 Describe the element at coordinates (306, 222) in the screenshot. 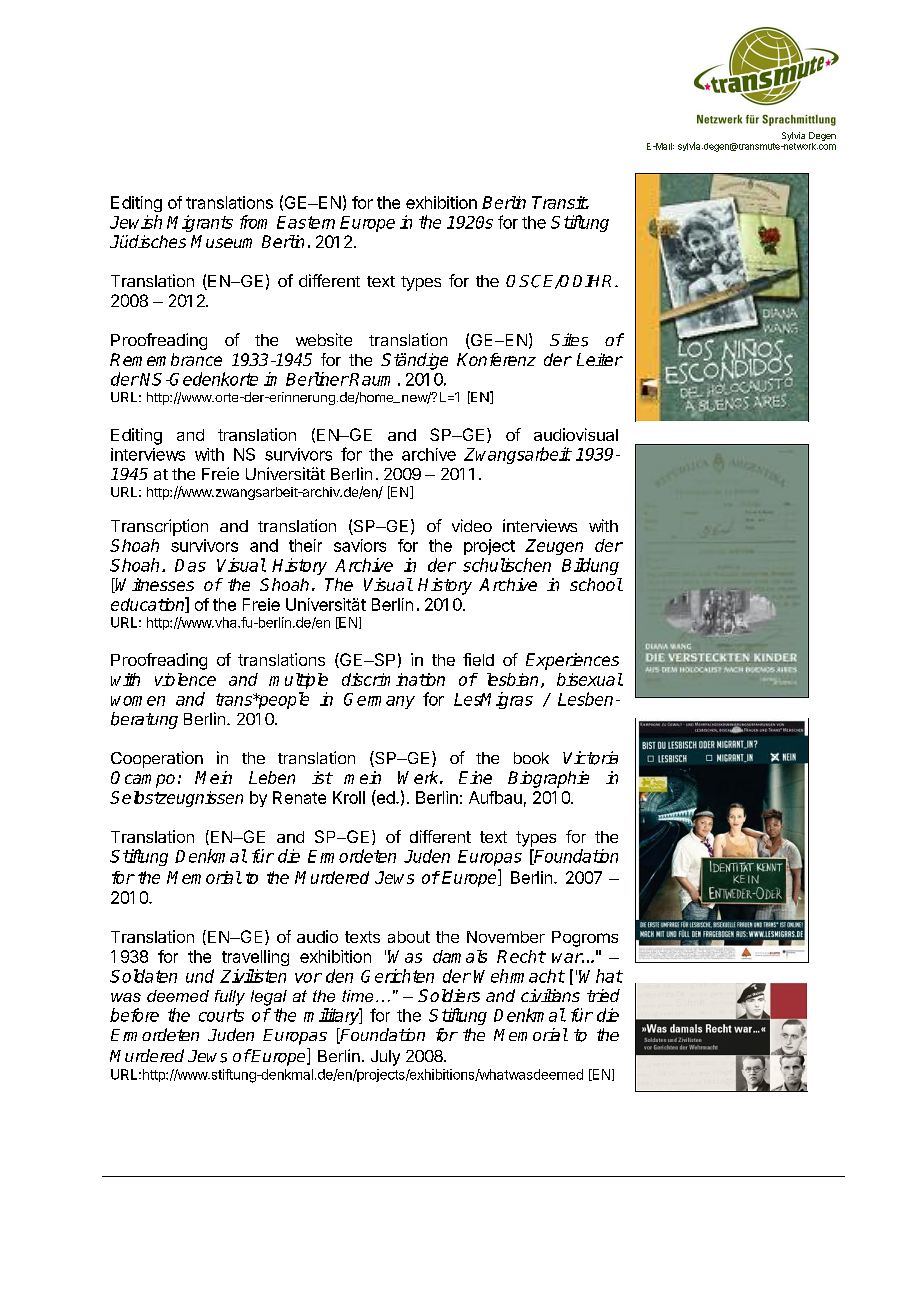

I see `Eastern` at that location.
